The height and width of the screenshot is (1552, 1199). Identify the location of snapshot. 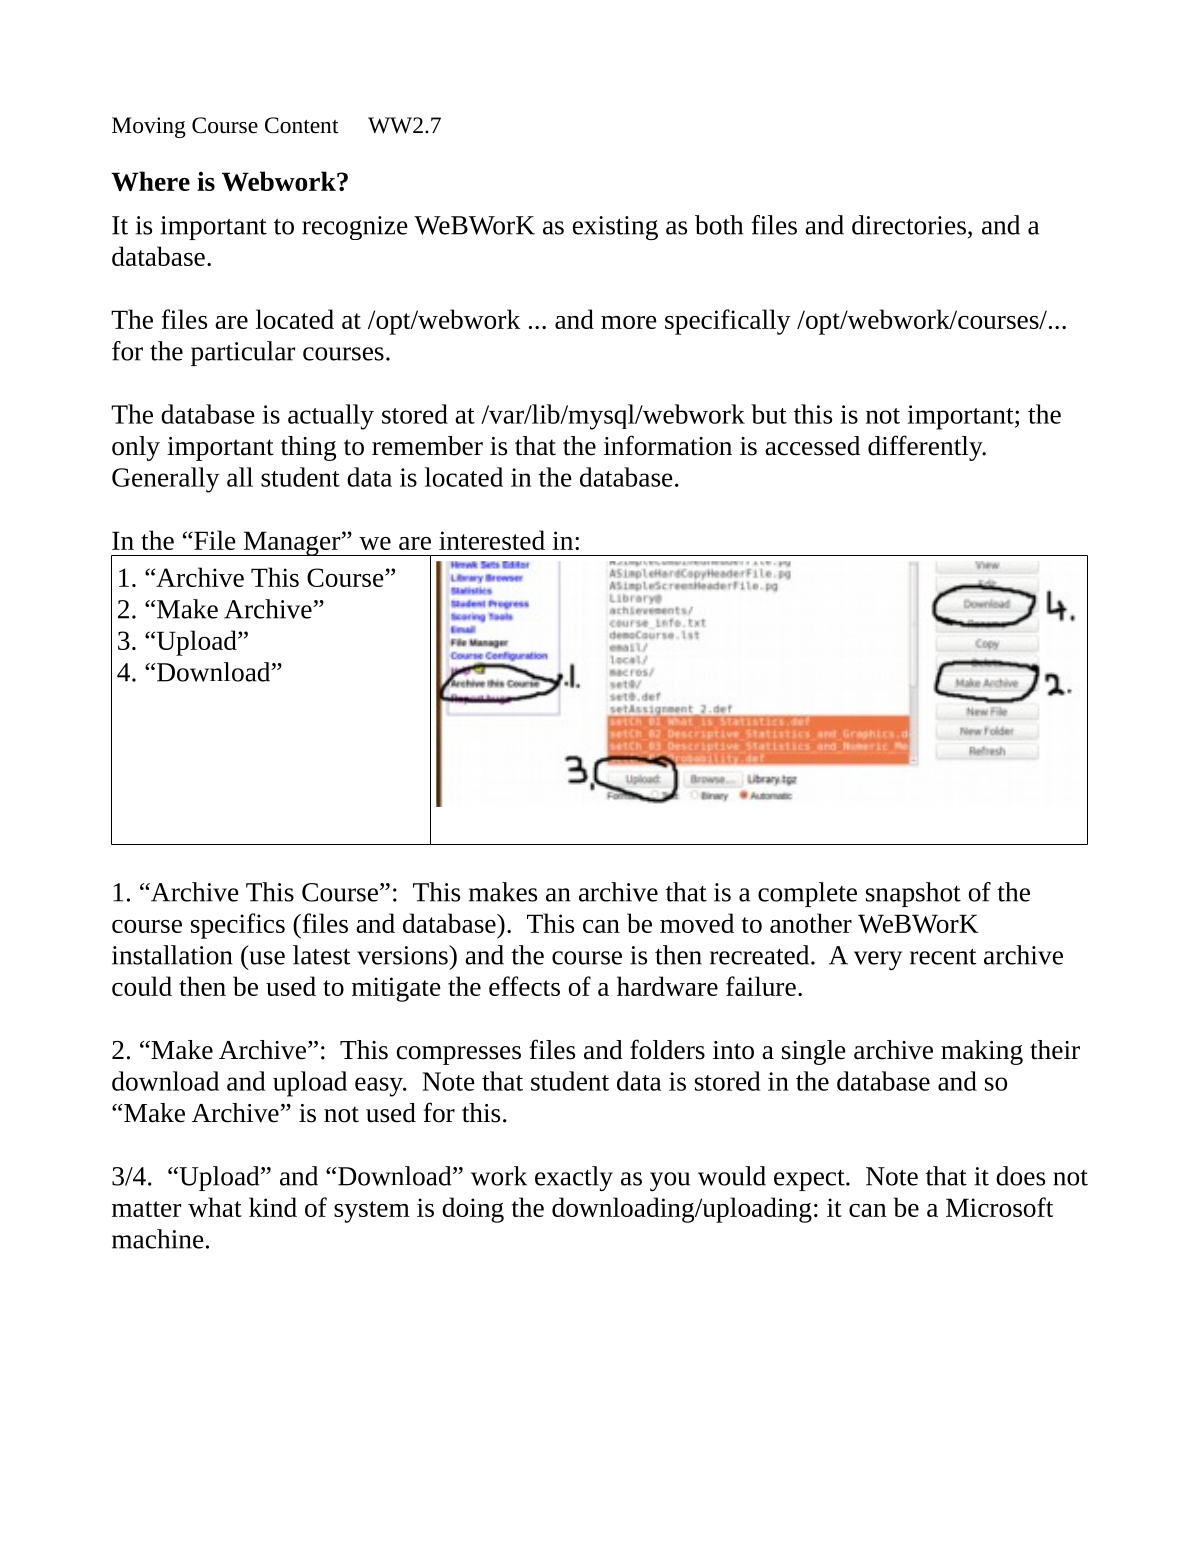
(913, 894).
